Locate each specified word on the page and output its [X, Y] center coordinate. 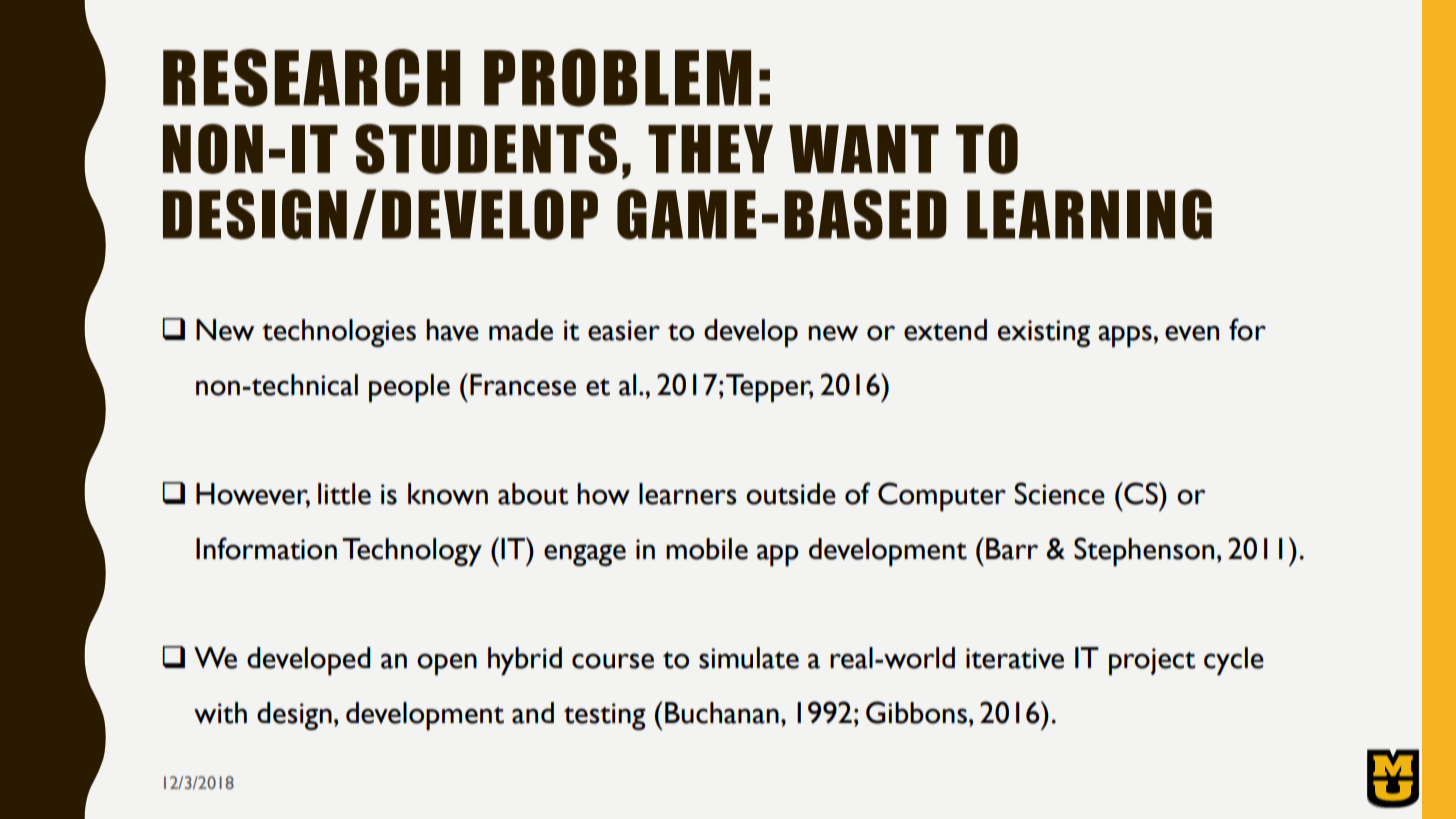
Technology [412, 552]
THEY [710, 149]
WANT [864, 149]
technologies [339, 333]
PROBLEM [617, 78]
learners [688, 494]
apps [1126, 336]
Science [1060, 493]
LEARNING [1089, 214]
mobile [707, 549]
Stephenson [1144, 551]
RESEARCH [311, 78]
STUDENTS [486, 149]
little [344, 494]
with [220, 713]
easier [624, 330]
